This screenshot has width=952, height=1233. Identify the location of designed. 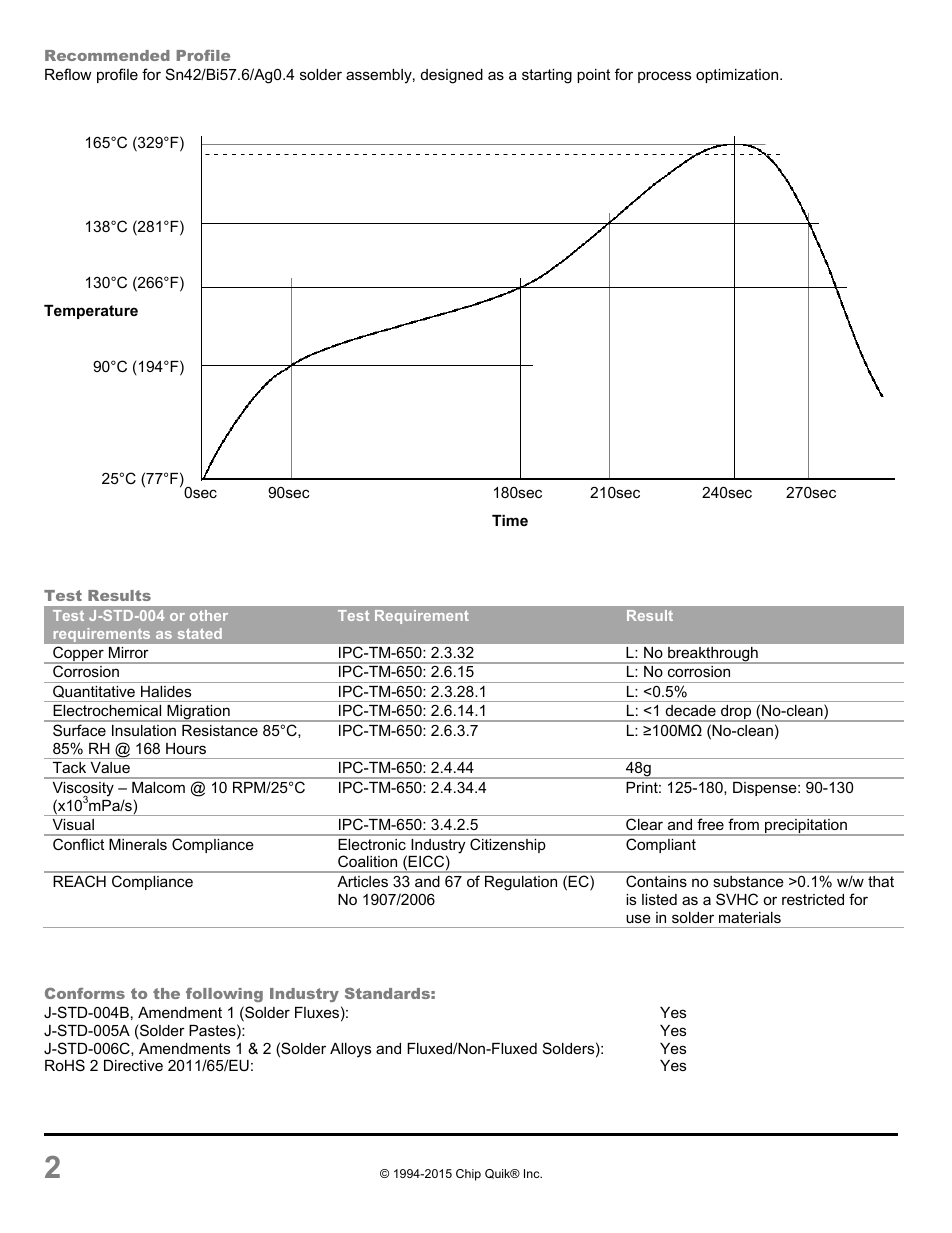
(452, 76).
